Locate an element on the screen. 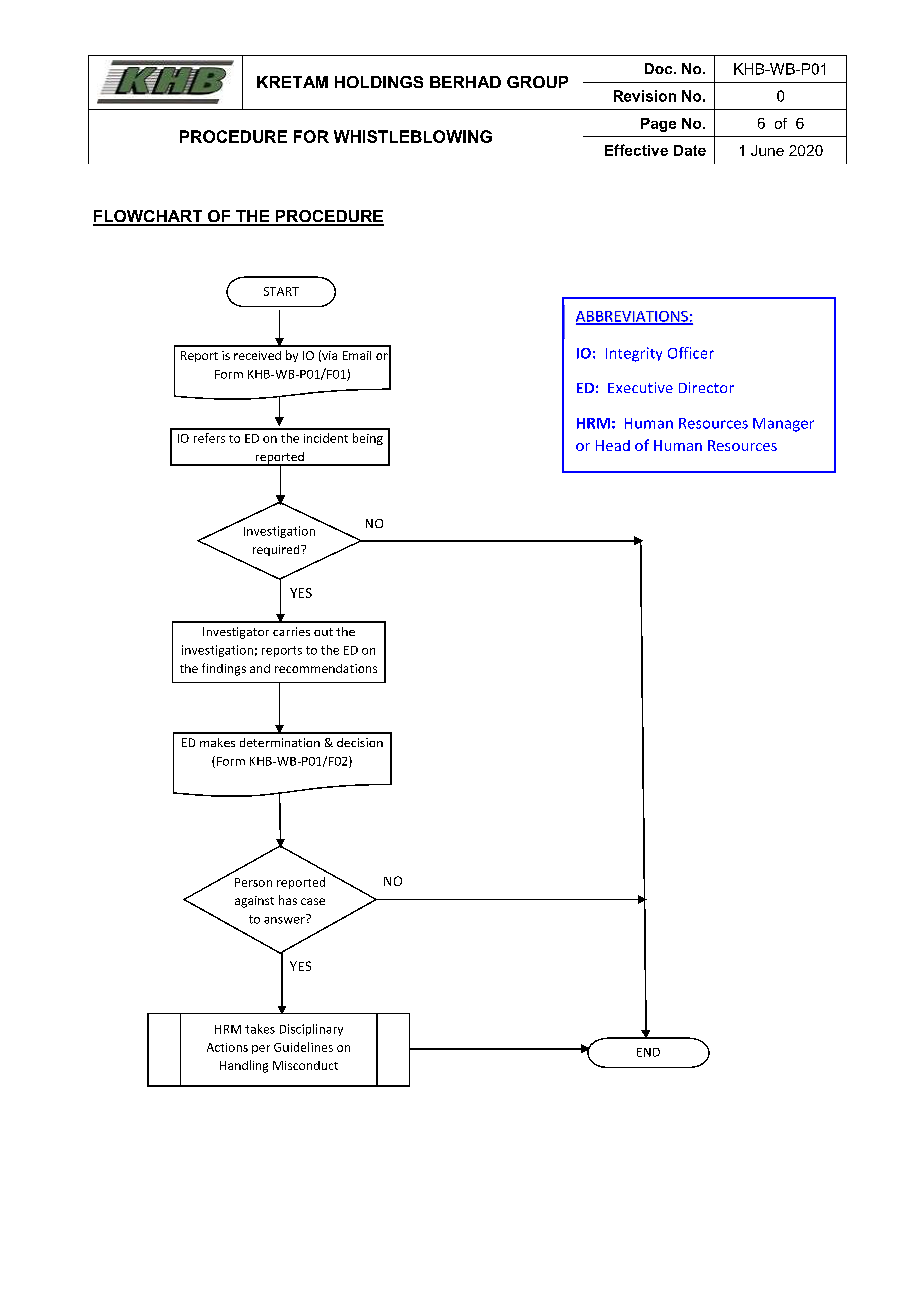  case is located at coordinates (313, 901).
